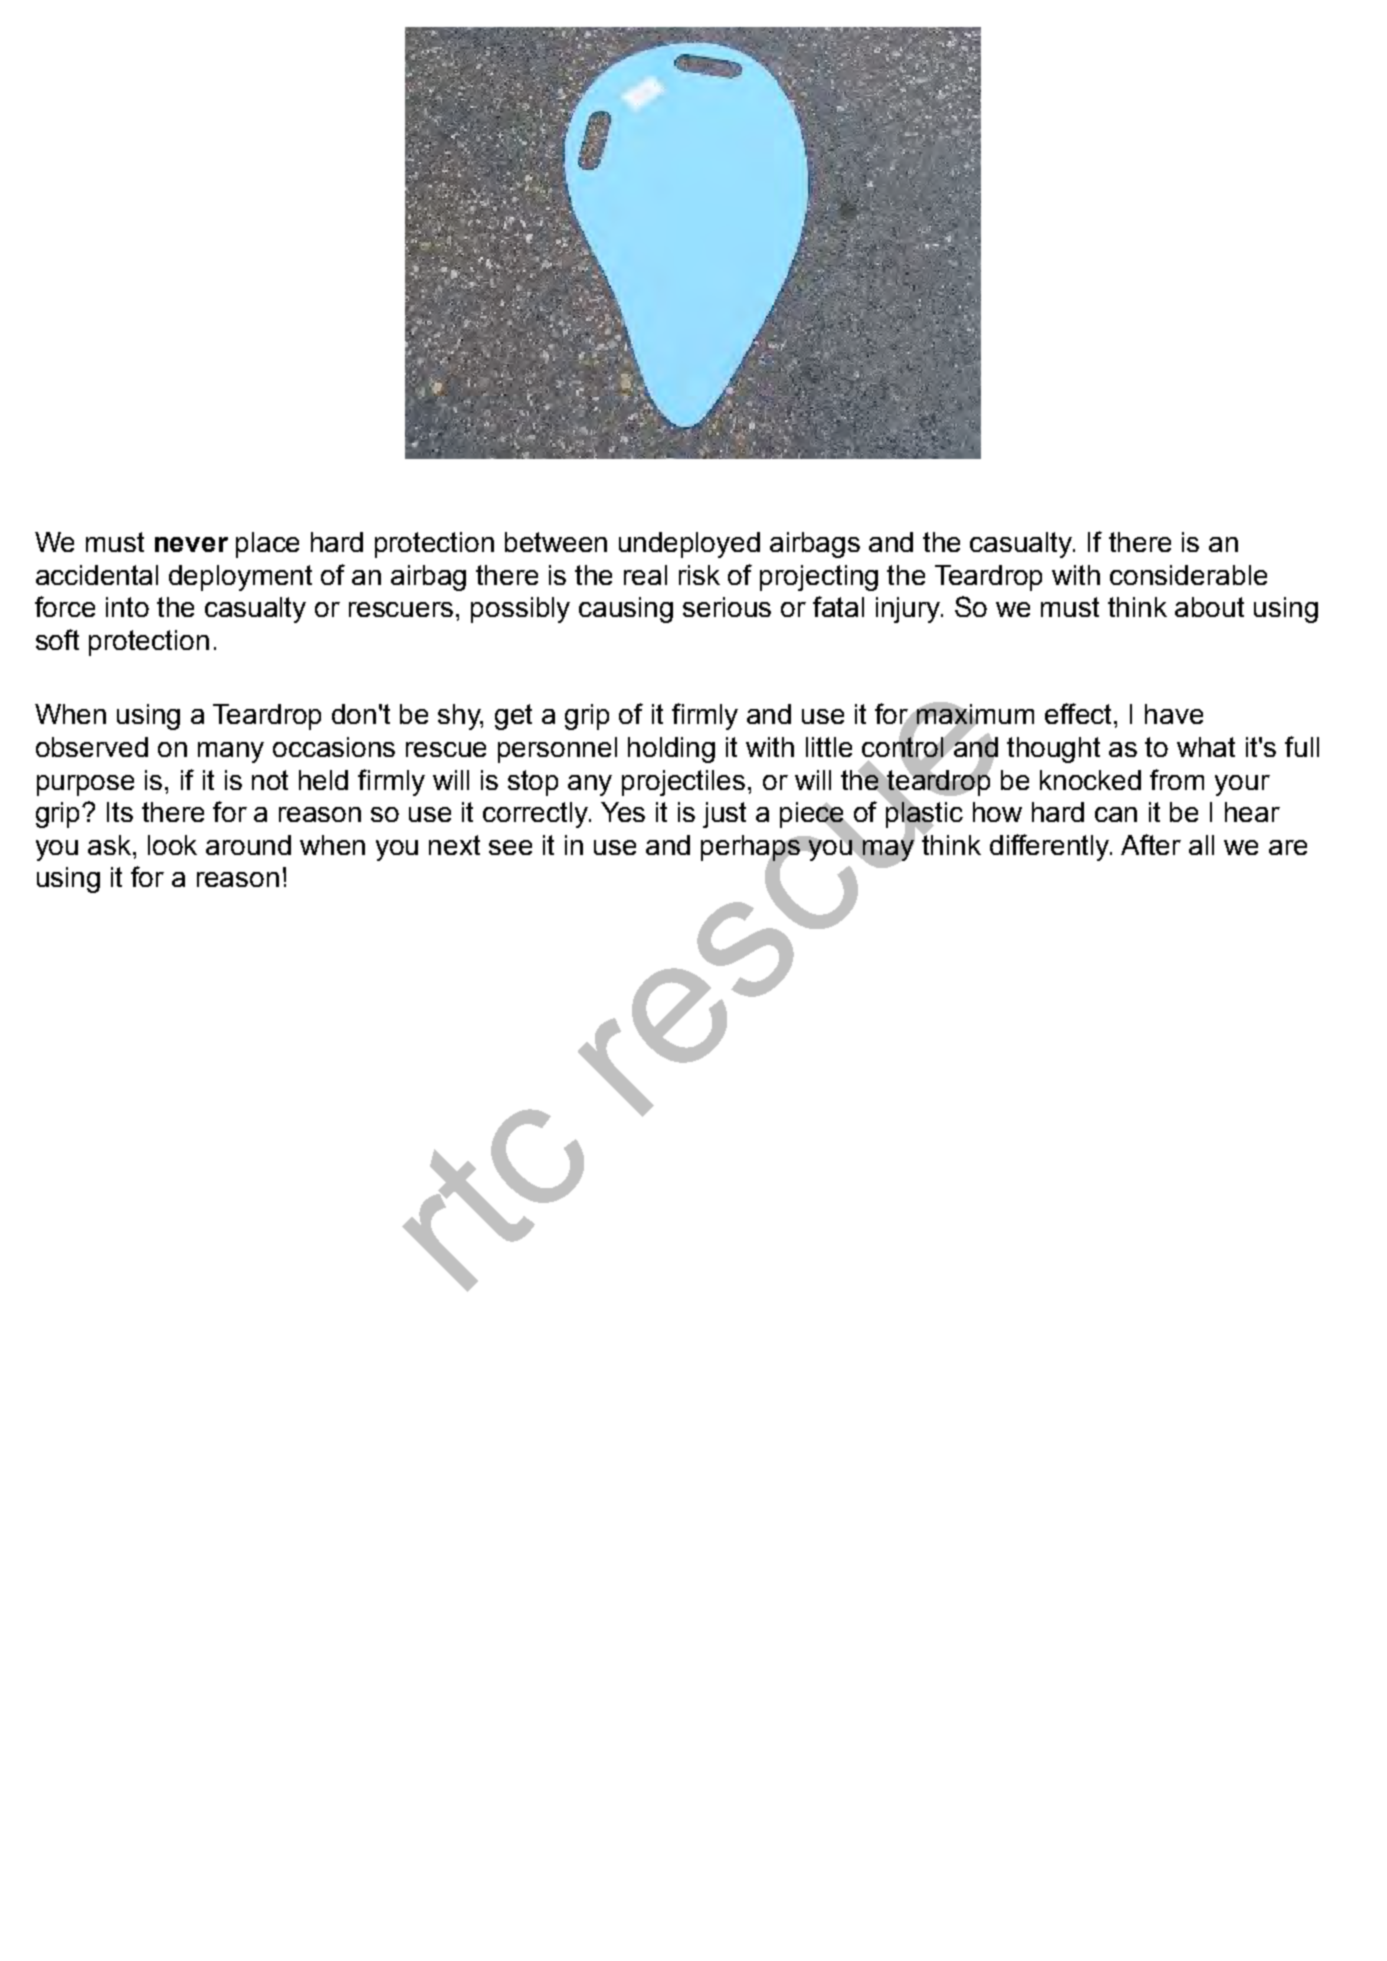 The width and height of the image is (1387, 1961). What do you see at coordinates (172, 845) in the image?
I see `look` at bounding box center [172, 845].
